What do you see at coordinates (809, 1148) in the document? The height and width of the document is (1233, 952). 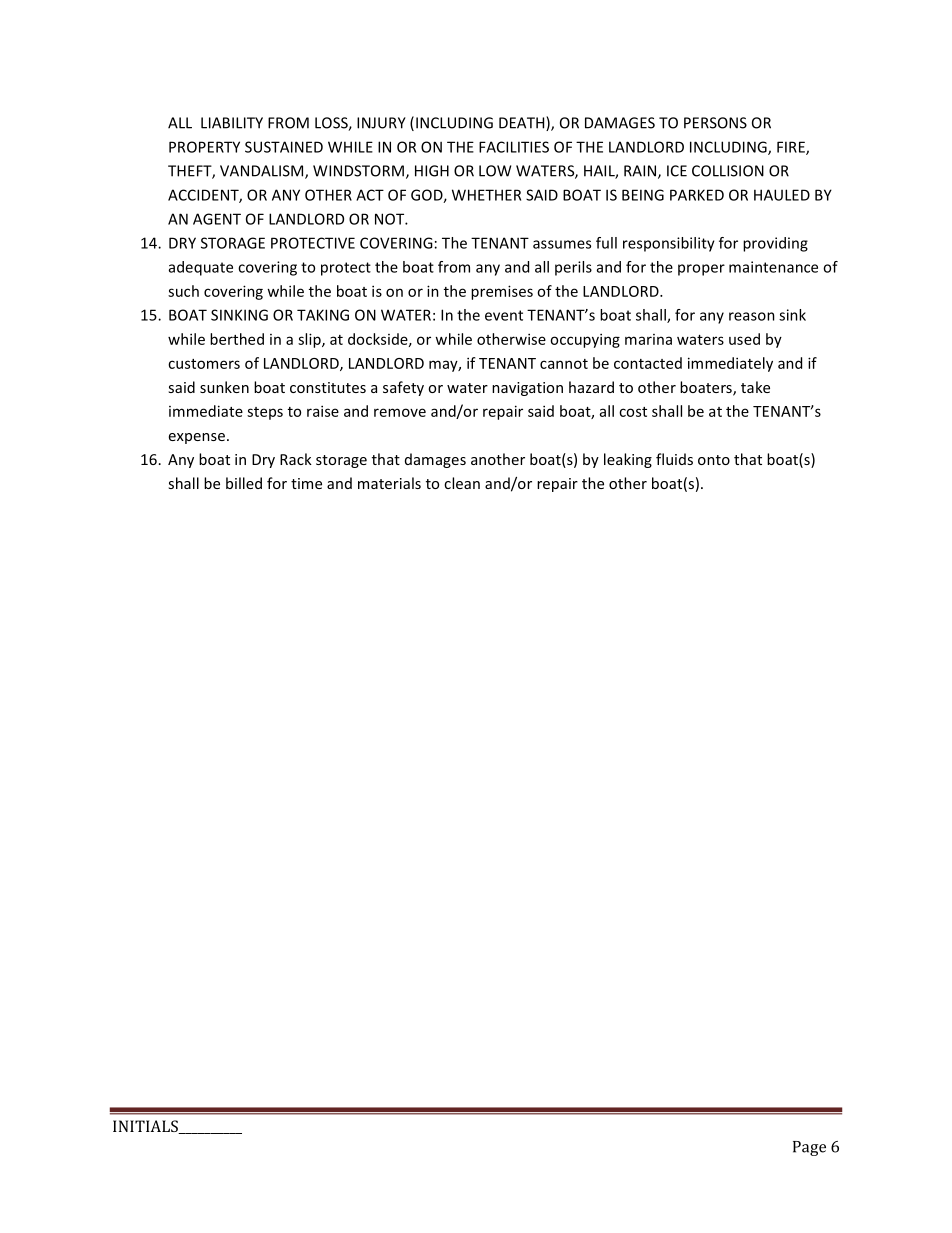 I see `Page` at bounding box center [809, 1148].
